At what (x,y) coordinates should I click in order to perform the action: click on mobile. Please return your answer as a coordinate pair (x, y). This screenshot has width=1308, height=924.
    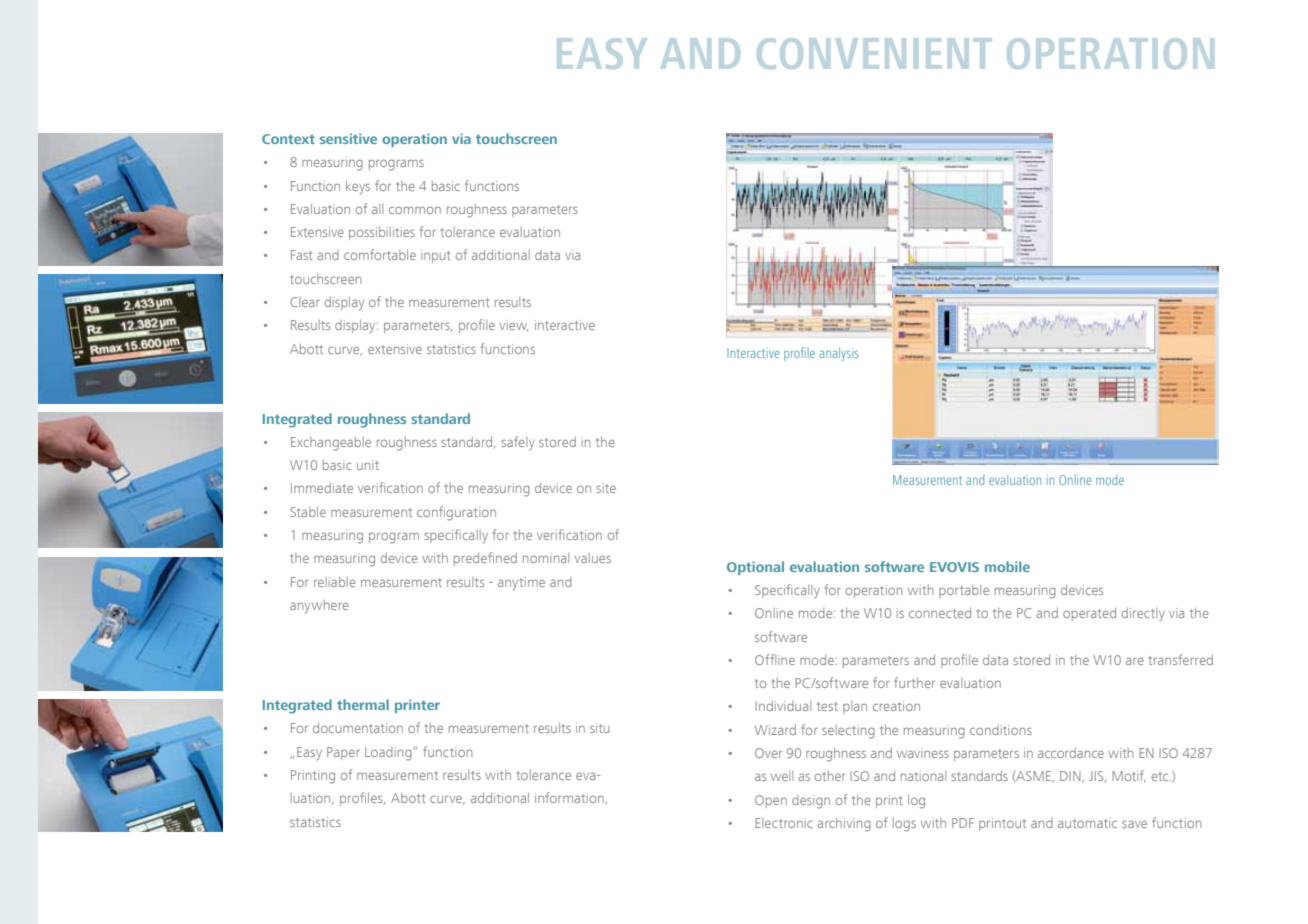
    Looking at the image, I should click on (1007, 566).
